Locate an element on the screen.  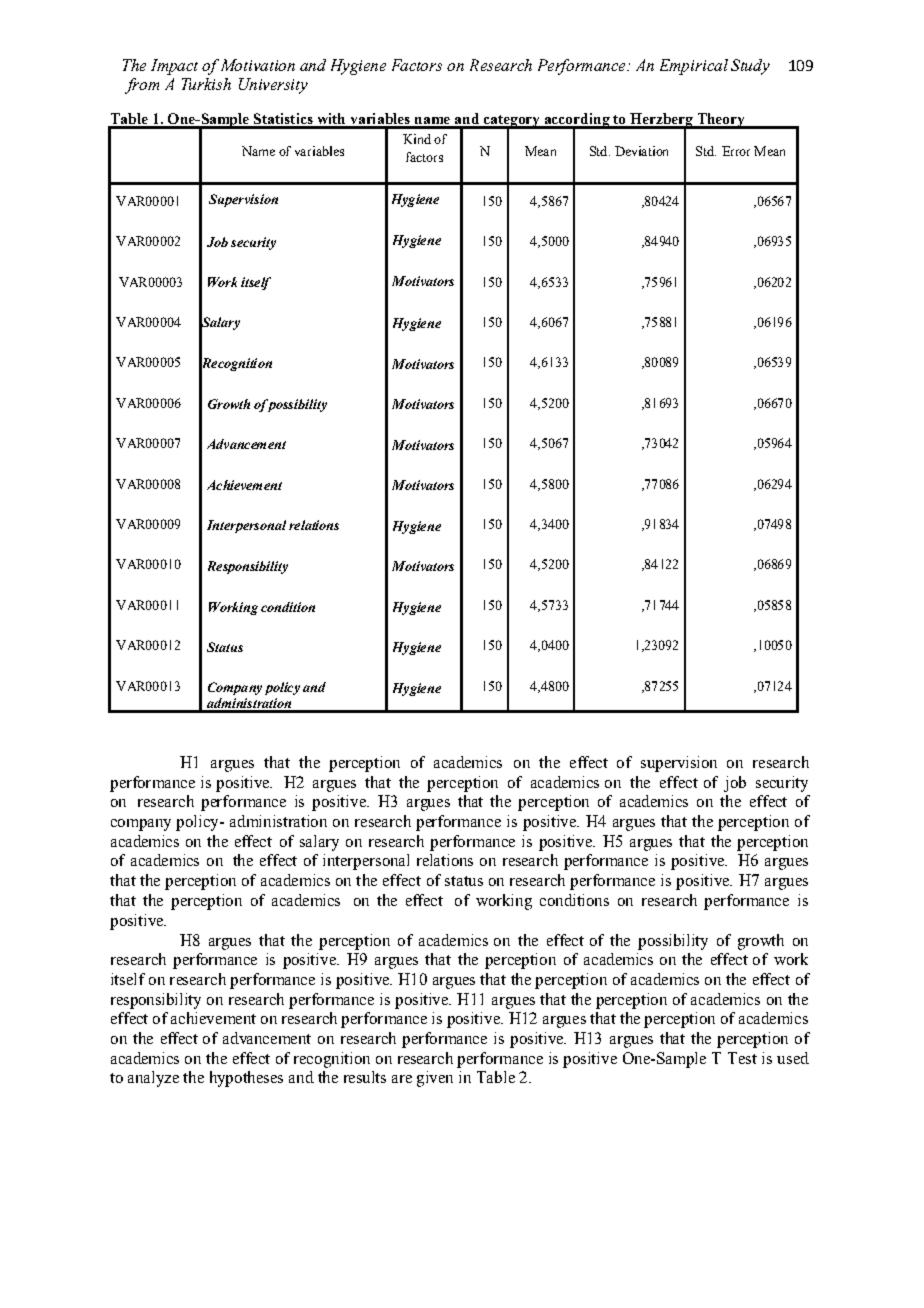
analyze is located at coordinates (153, 1079).
